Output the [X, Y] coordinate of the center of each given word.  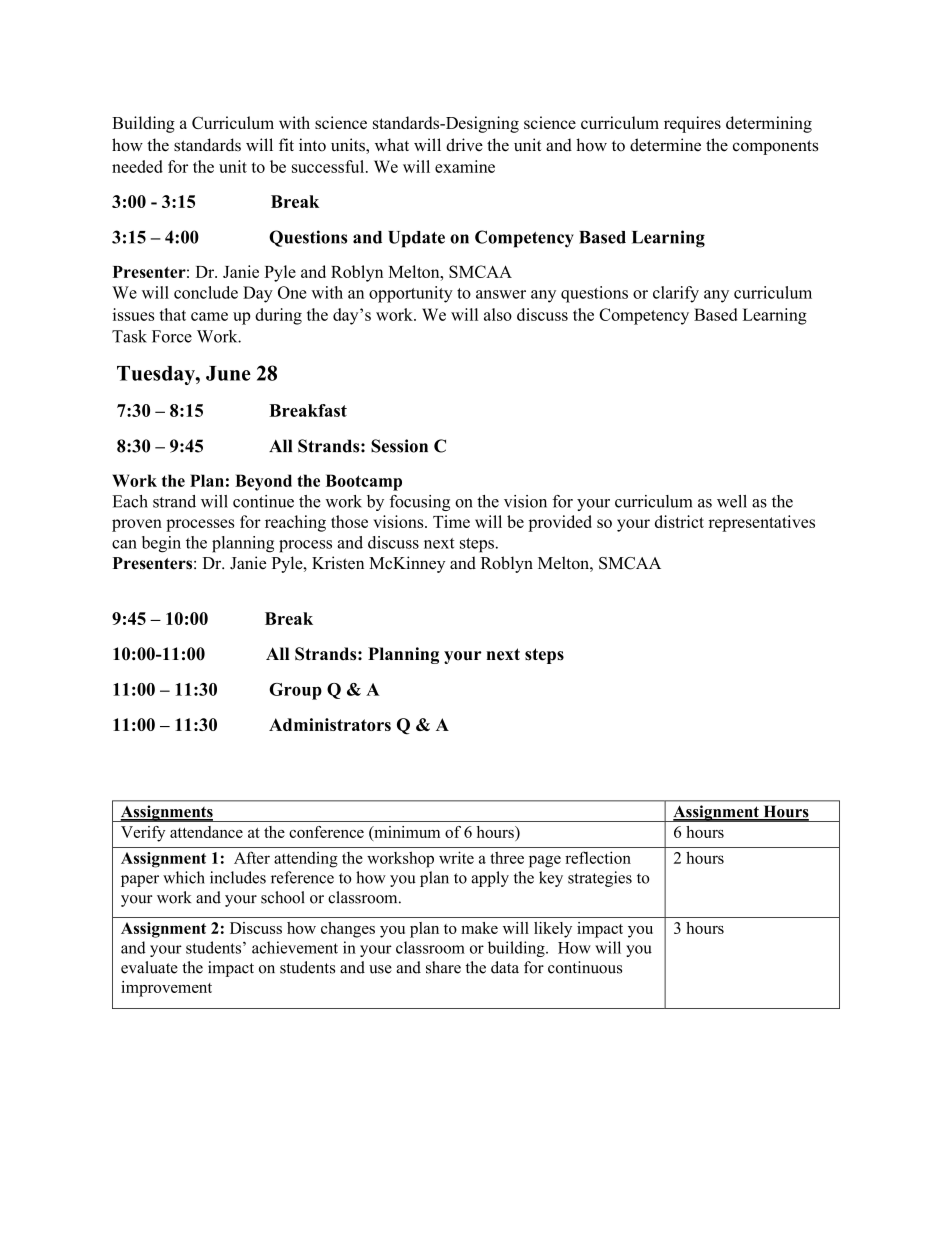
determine [665, 145]
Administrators [330, 724]
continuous [585, 967]
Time [451, 521]
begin [161, 544]
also [498, 314]
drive [464, 144]
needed [137, 166]
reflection [598, 857]
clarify [676, 294]
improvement [166, 989]
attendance [206, 832]
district [679, 521]
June [228, 373]
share [443, 967]
